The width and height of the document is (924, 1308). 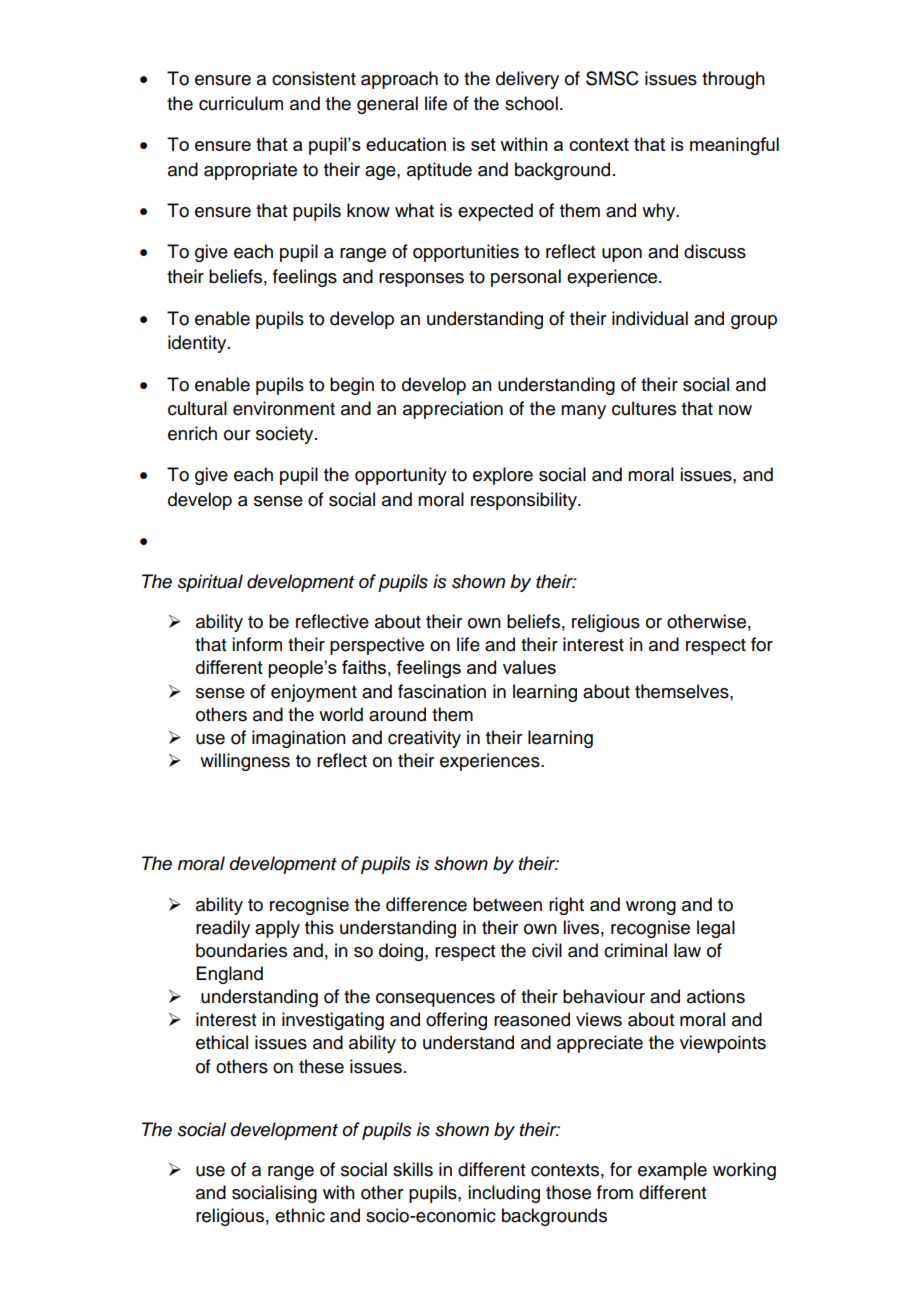 I want to click on through, so click(x=733, y=80).
